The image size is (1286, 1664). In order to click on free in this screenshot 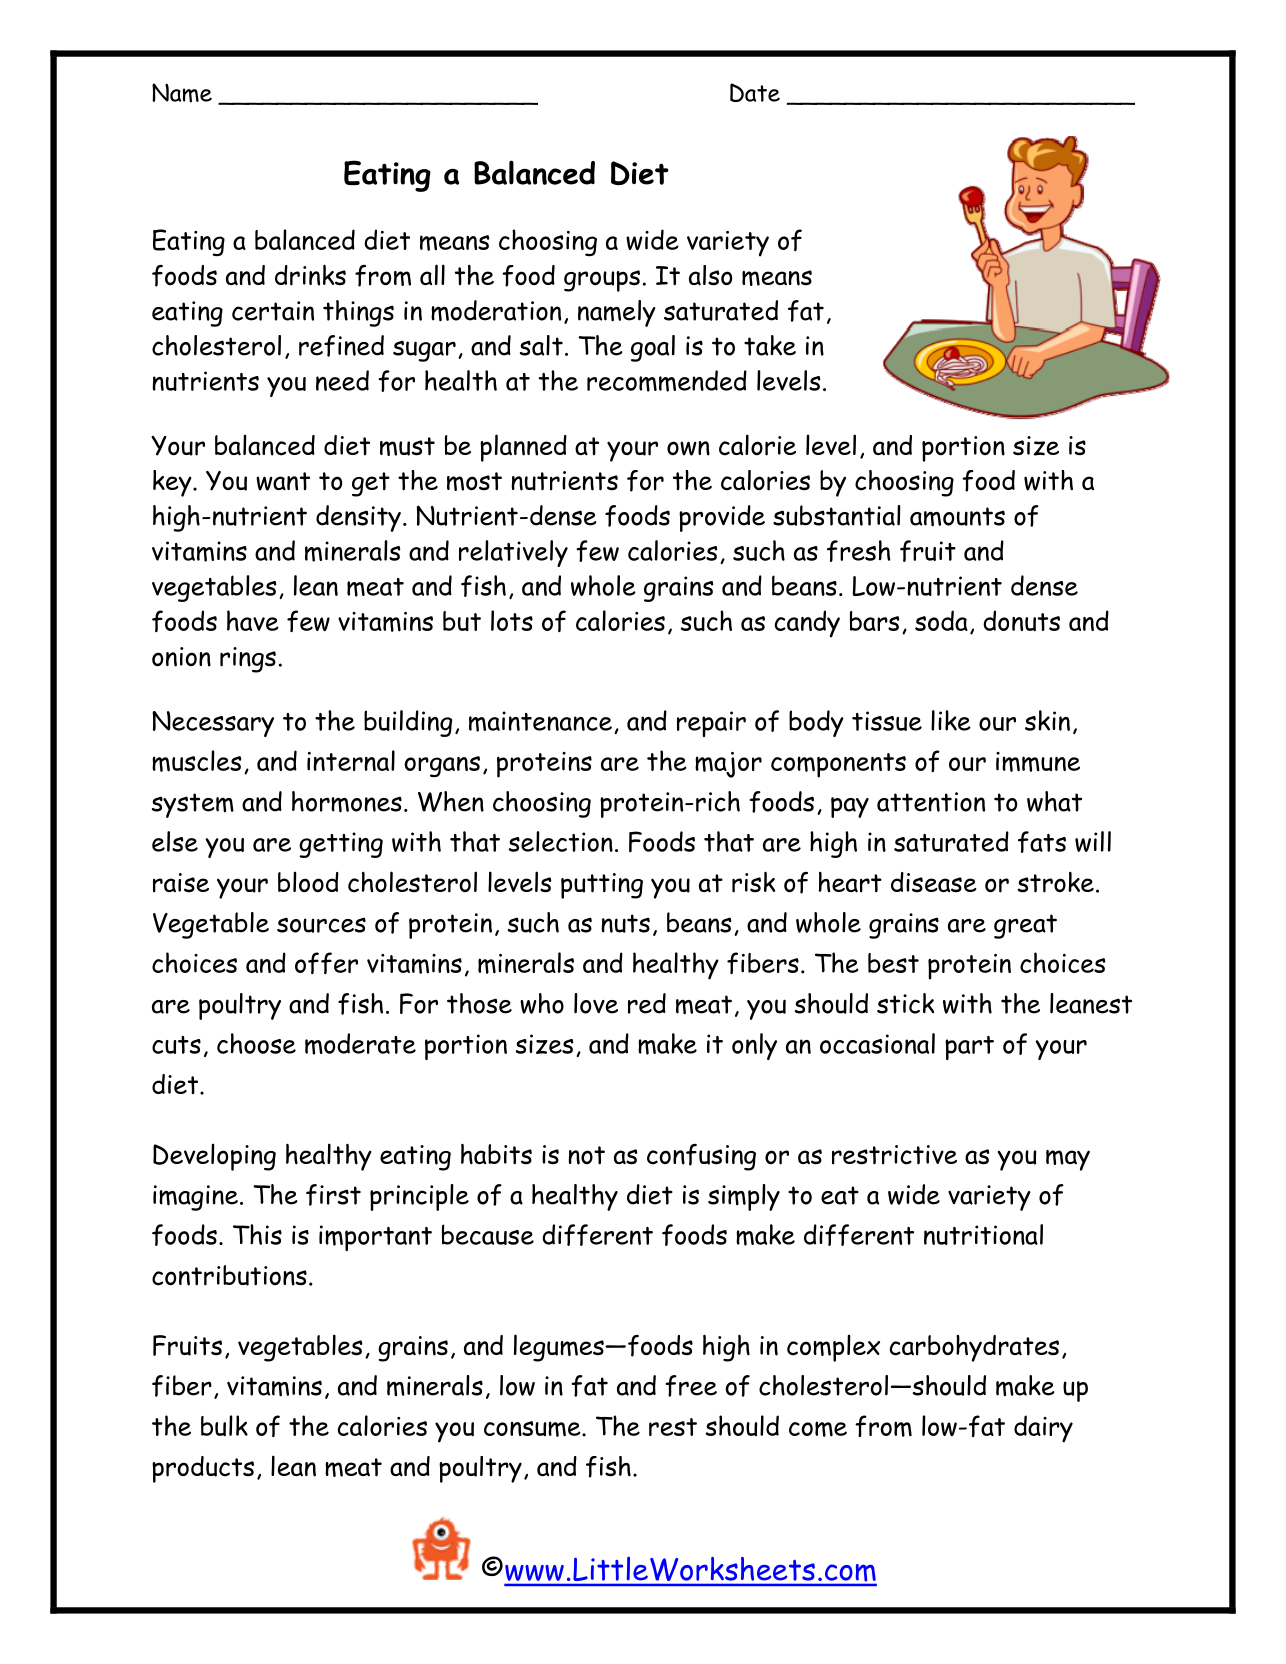, I will do `click(691, 1386)`.
